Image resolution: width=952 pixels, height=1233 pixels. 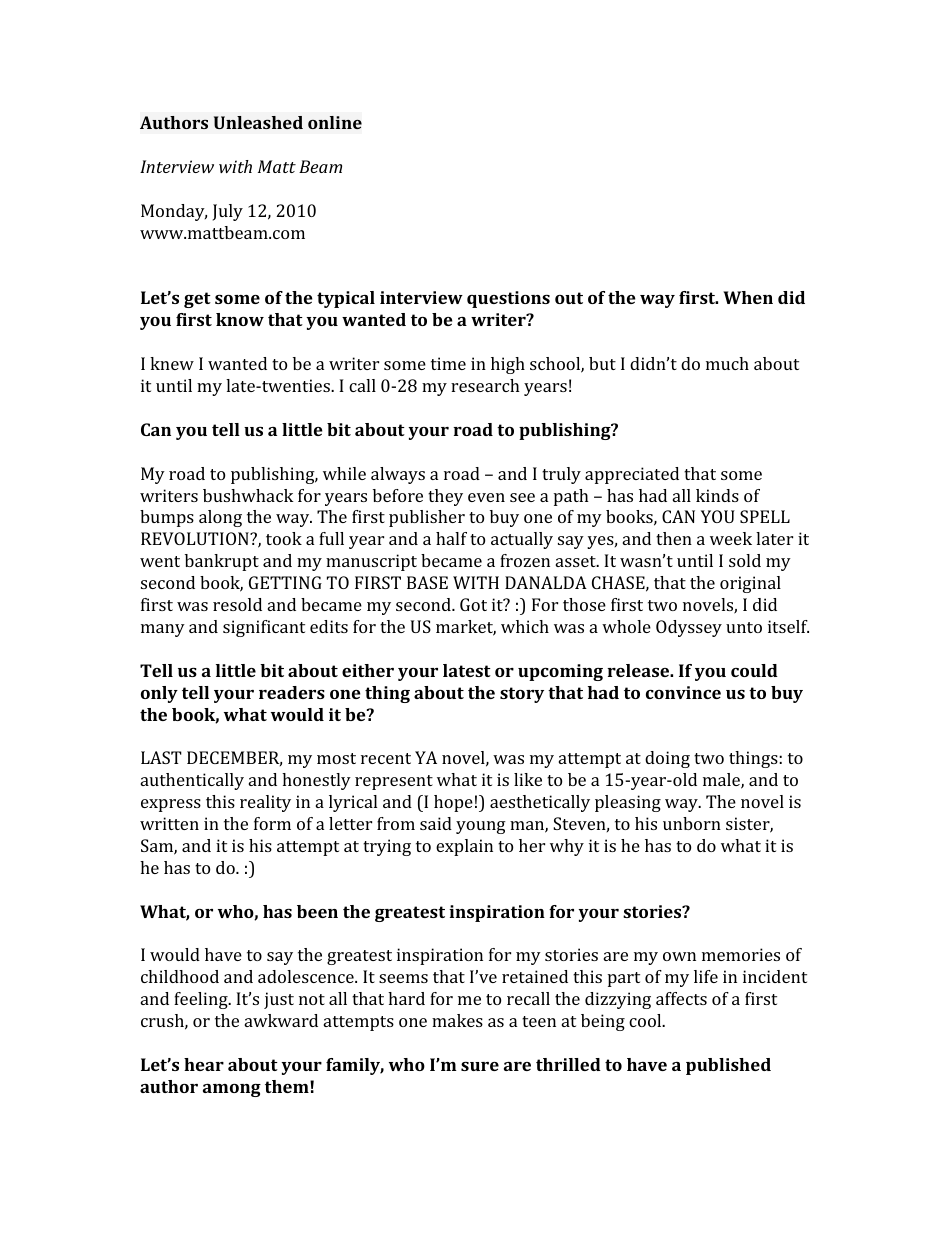 What do you see at coordinates (445, 497) in the screenshot?
I see `they` at bounding box center [445, 497].
